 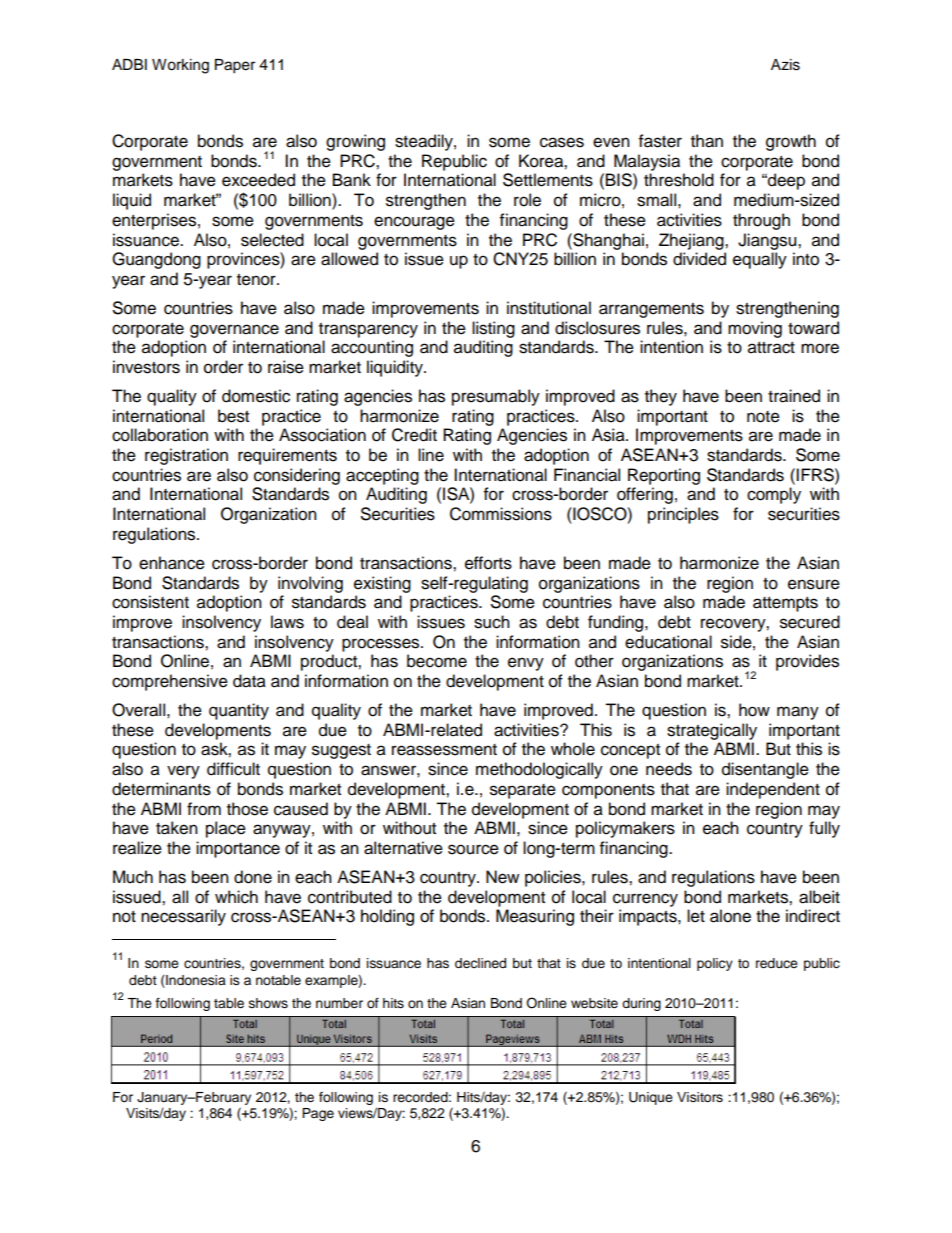 I want to click on disentangle, so click(x=765, y=770).
